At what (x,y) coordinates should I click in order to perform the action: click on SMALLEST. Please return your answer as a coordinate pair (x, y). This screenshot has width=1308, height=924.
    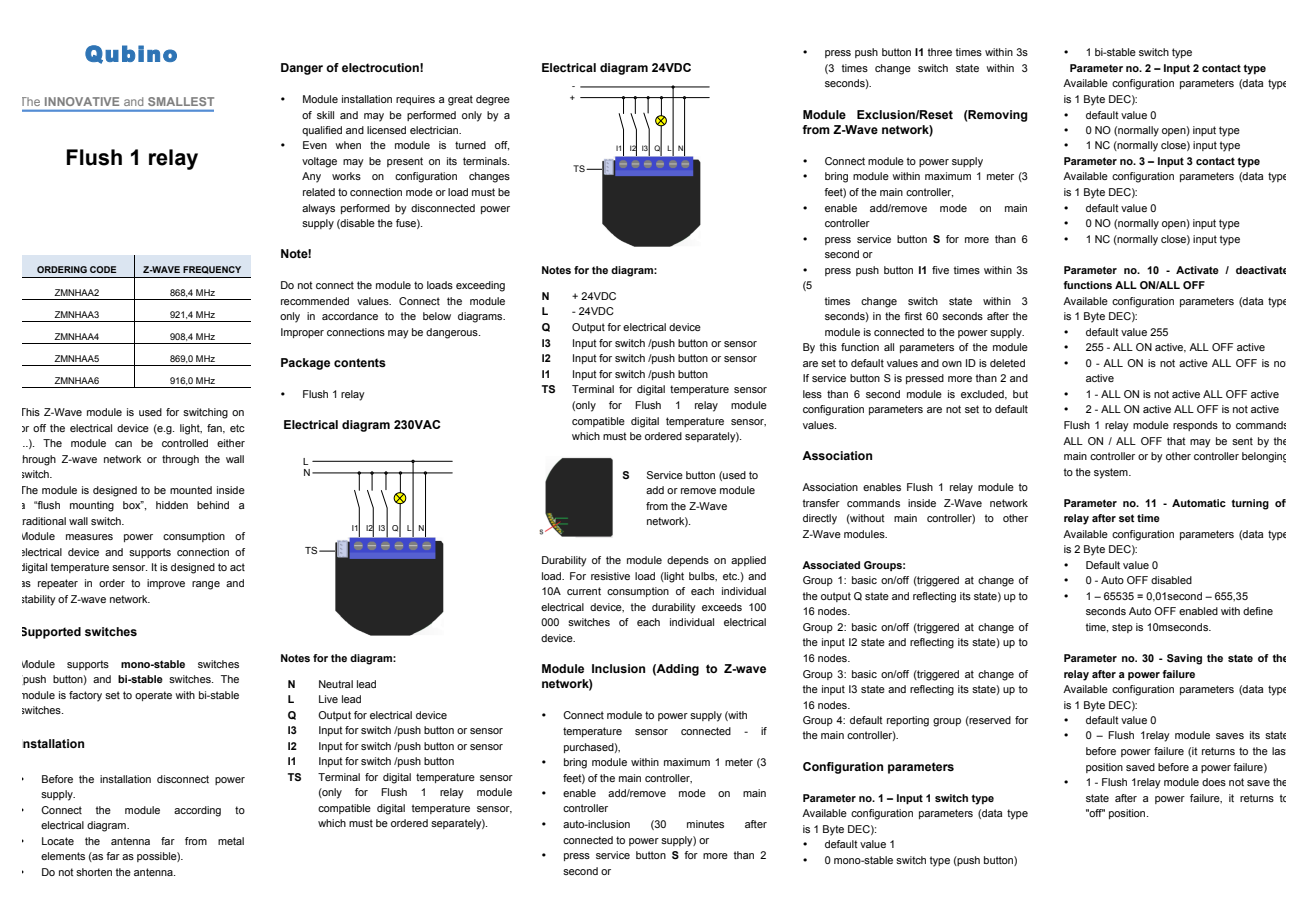
    Looking at the image, I should click on (181, 101).
